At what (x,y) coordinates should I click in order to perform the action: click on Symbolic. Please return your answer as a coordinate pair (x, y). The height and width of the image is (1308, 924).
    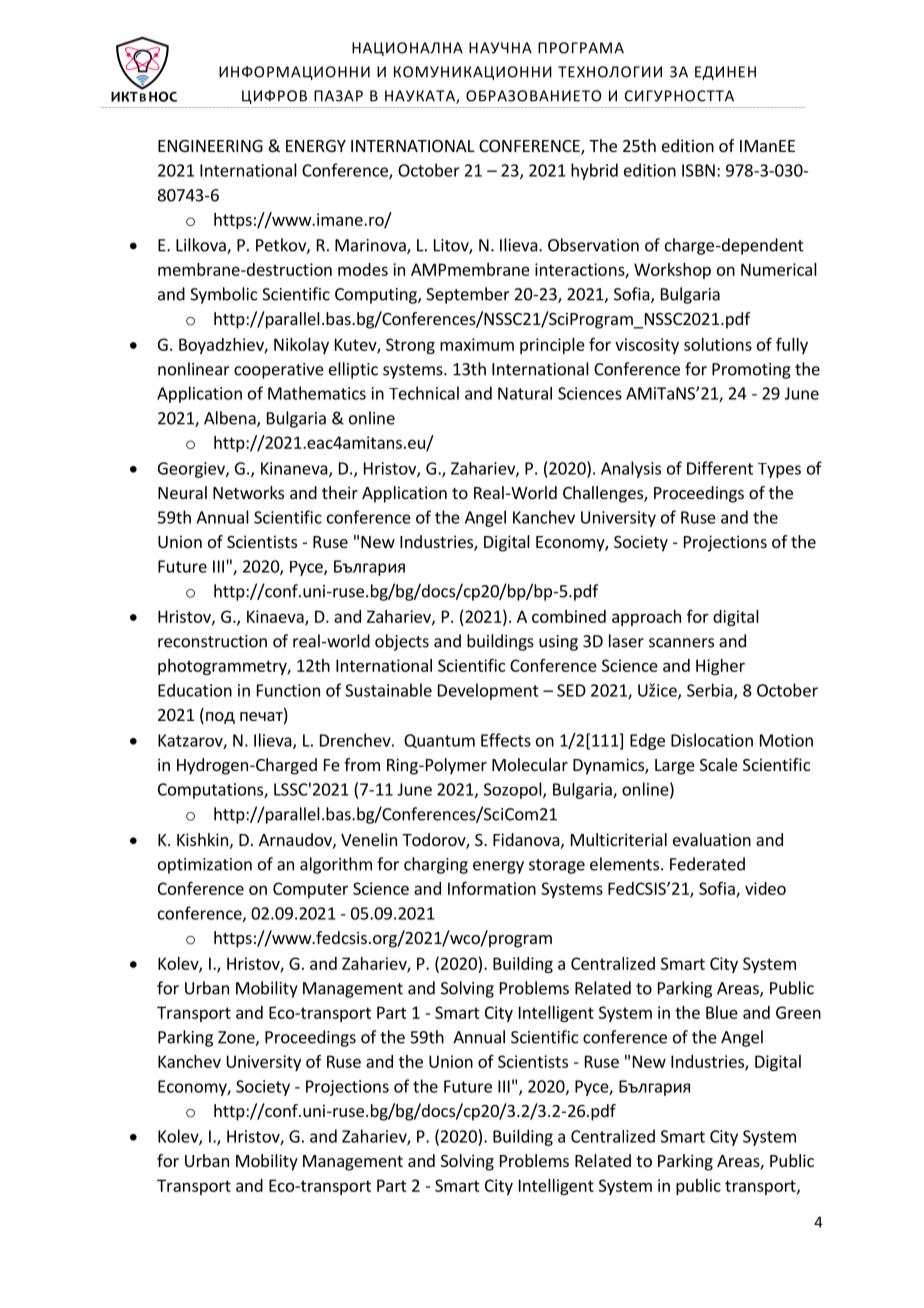
    Looking at the image, I should click on (223, 295).
